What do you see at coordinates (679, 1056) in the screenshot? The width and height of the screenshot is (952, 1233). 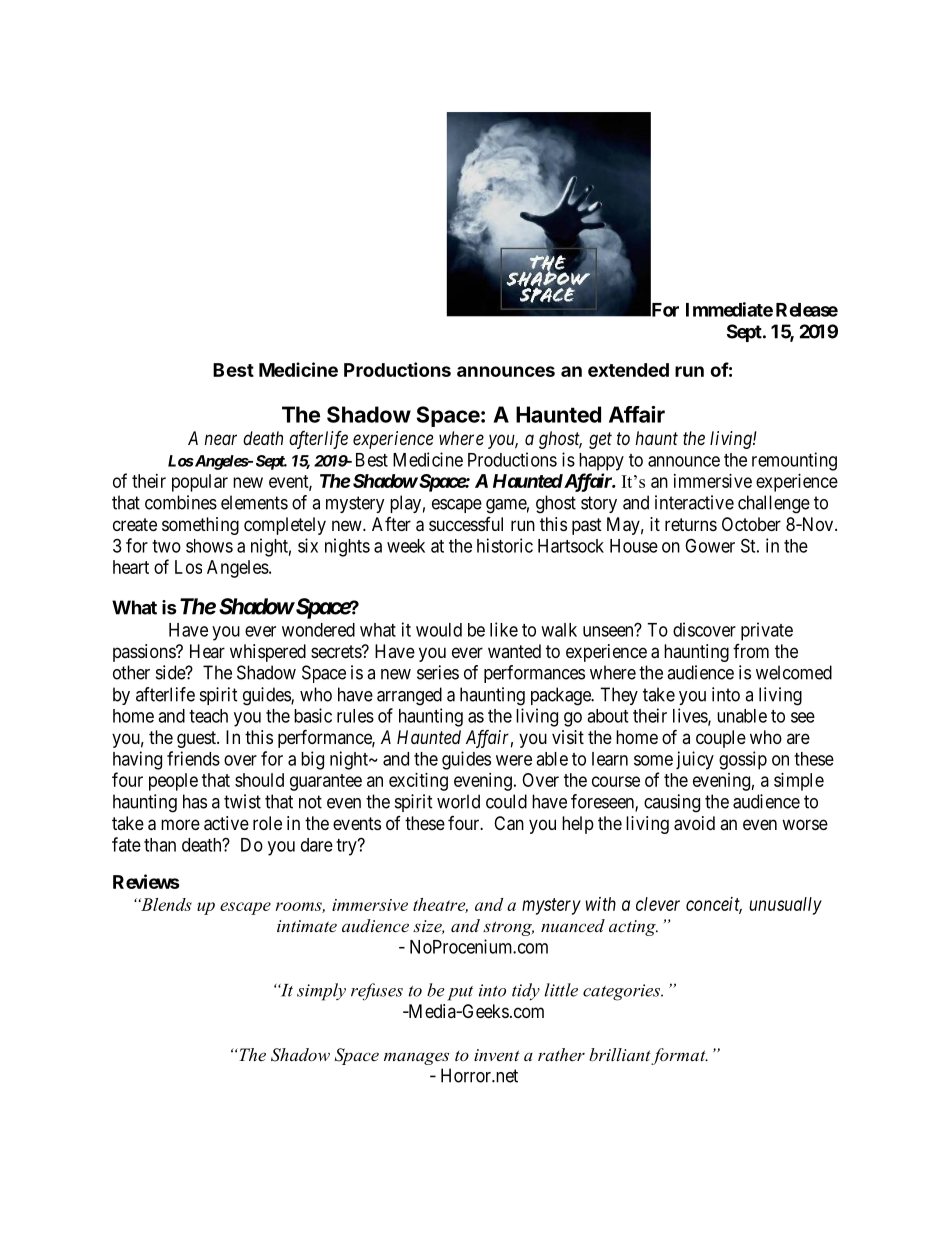 I see `format` at bounding box center [679, 1056].
